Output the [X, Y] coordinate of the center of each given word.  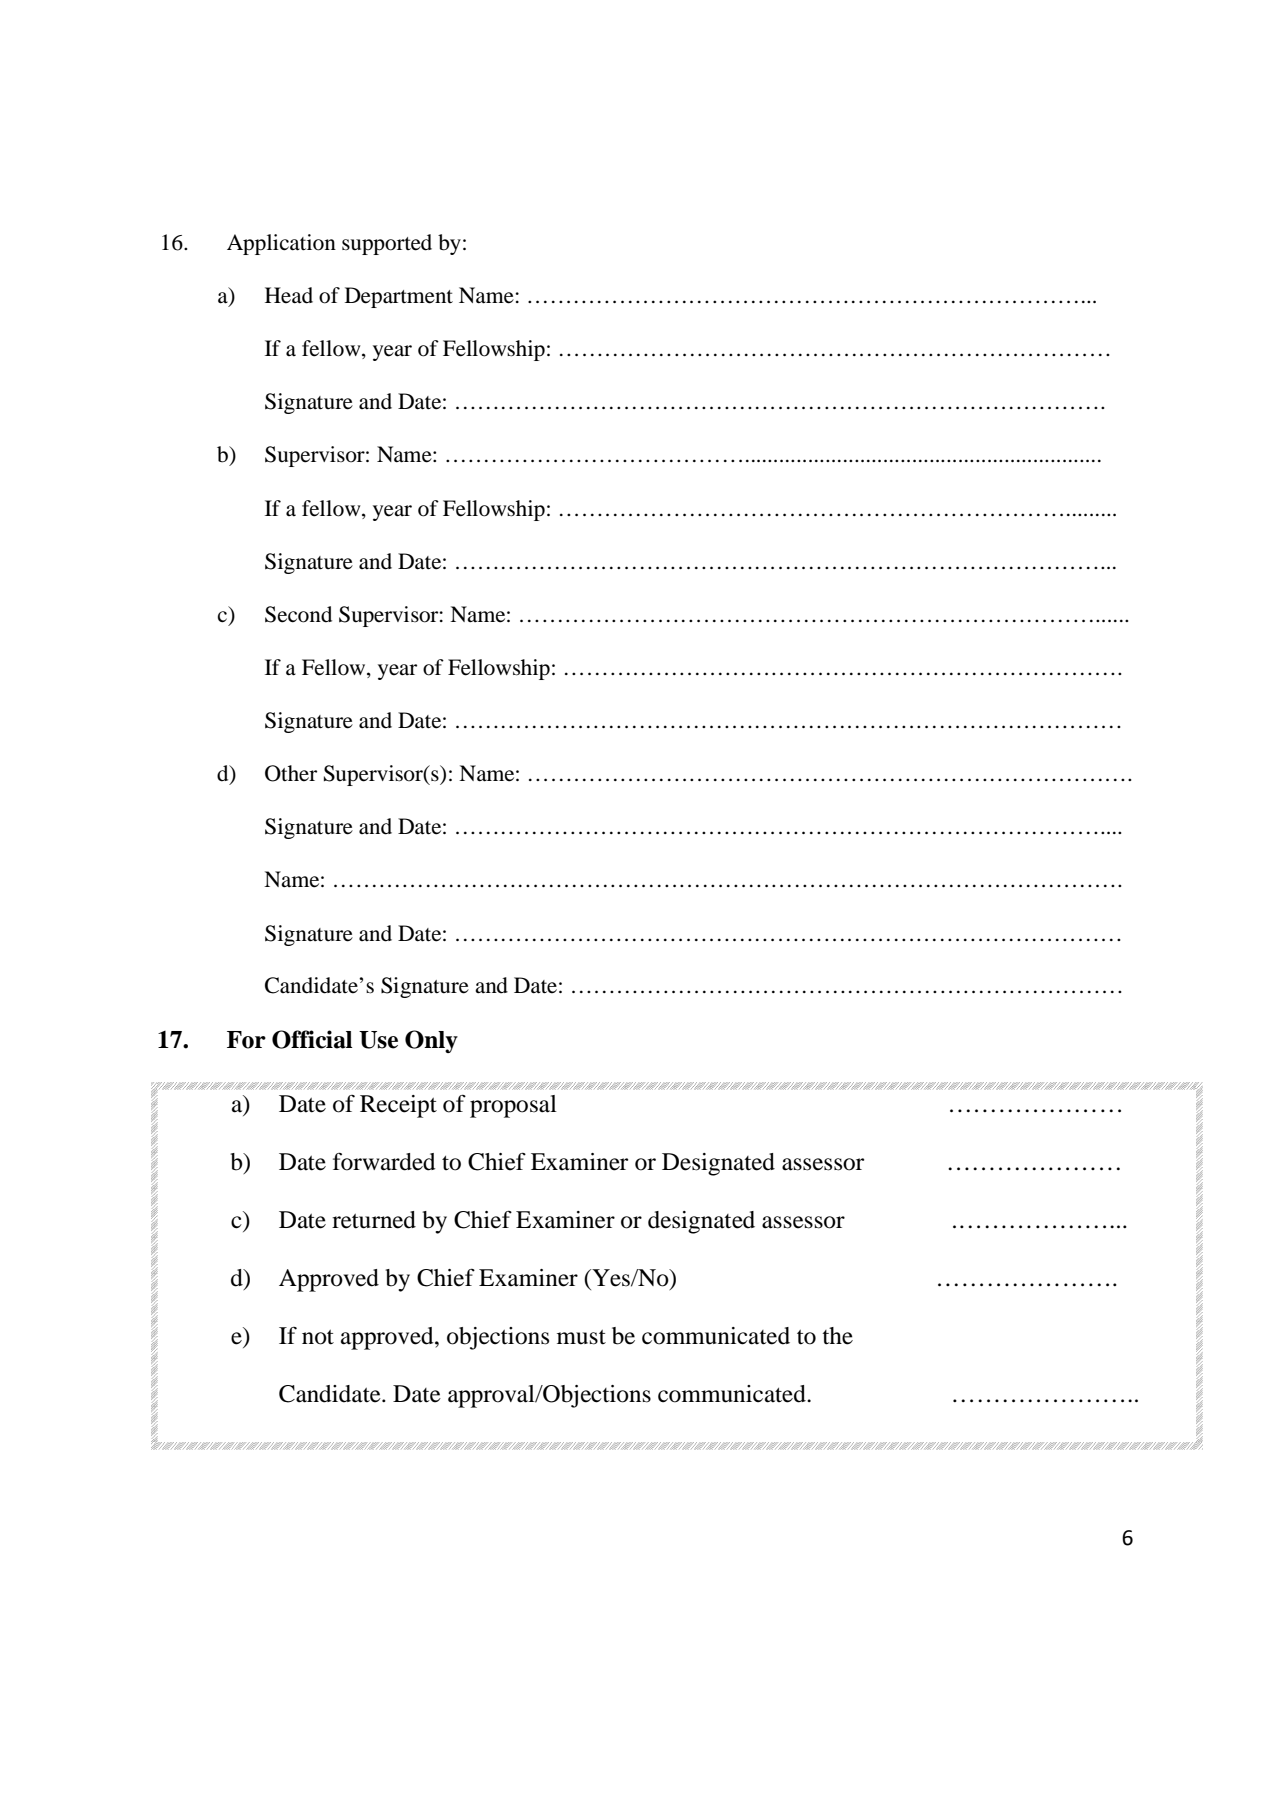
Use [378, 1040]
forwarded [384, 1161]
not [318, 1337]
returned [374, 1220]
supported [387, 244]
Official [312, 1039]
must [581, 1337]
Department [399, 297]
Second [298, 614]
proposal [513, 1106]
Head [289, 295]
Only [431, 1041]
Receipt [398, 1106]
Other [291, 773]
